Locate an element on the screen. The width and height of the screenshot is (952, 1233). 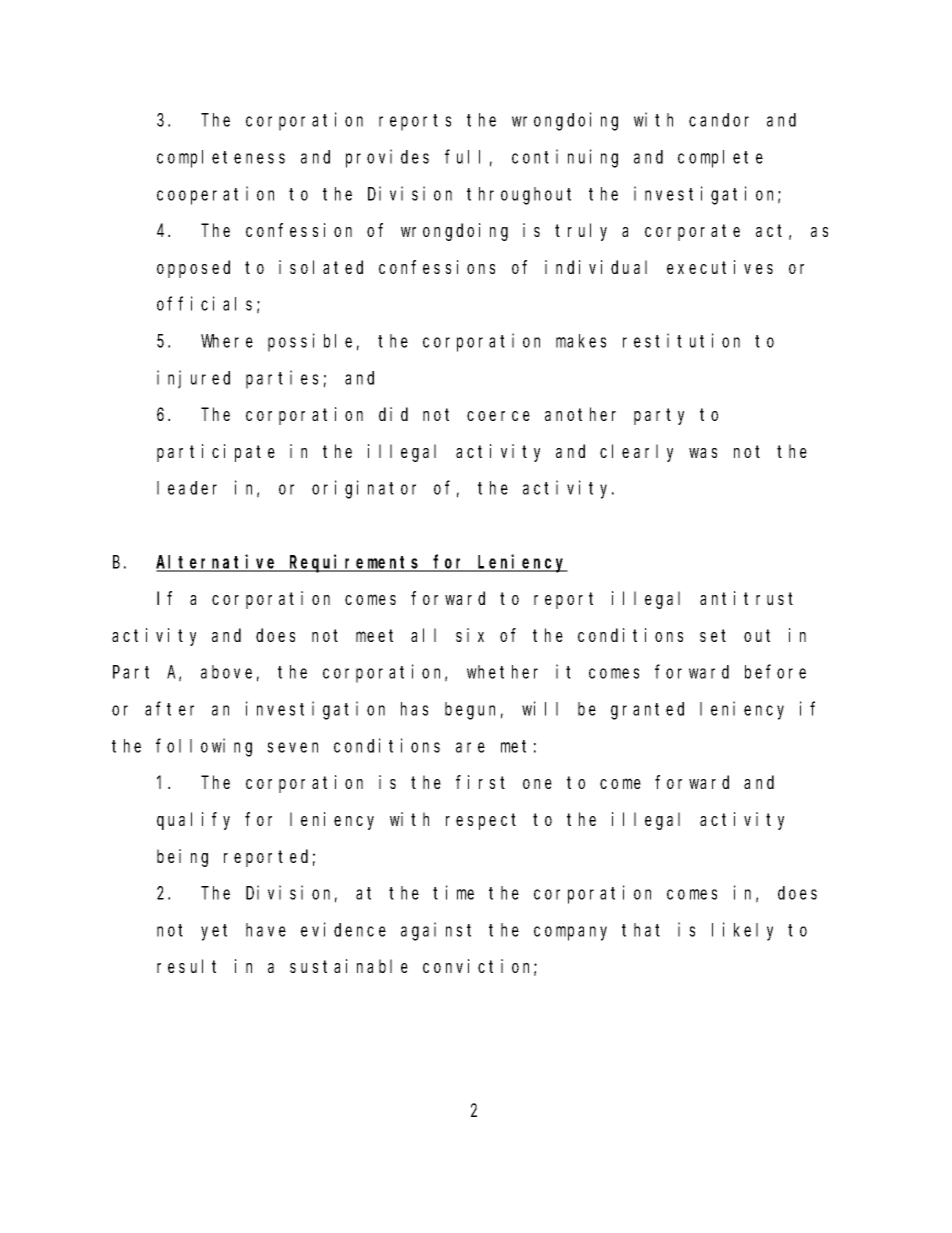
Where is located at coordinates (227, 341).
